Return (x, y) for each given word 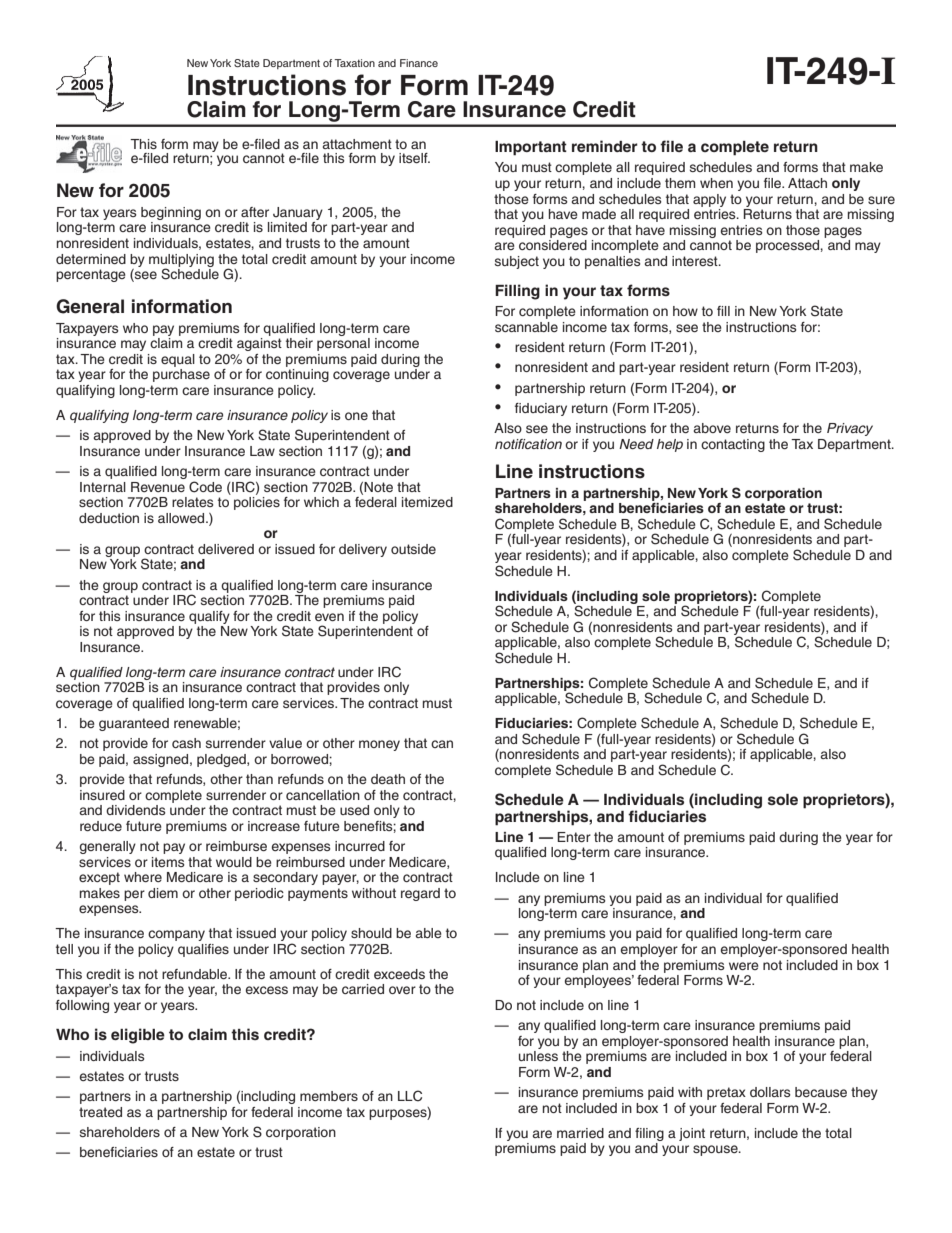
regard (420, 894)
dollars (770, 1092)
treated (100, 1112)
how (685, 311)
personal (343, 344)
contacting (733, 445)
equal (178, 360)
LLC (410, 1096)
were (744, 966)
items (168, 862)
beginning (171, 213)
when (716, 183)
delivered (226, 549)
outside (413, 549)
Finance (419, 63)
